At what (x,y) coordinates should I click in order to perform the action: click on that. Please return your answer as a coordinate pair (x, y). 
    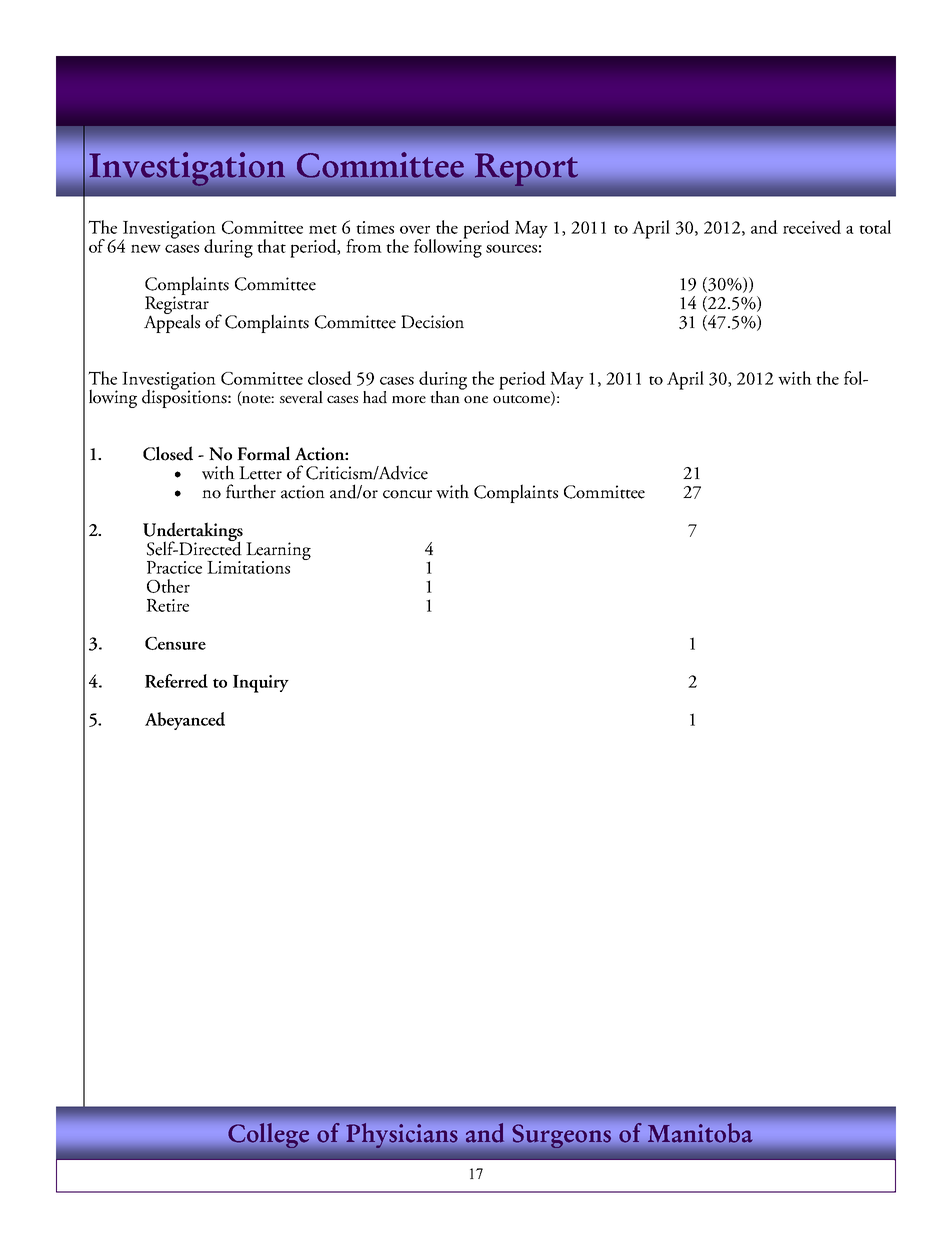
    Looking at the image, I should click on (271, 246).
